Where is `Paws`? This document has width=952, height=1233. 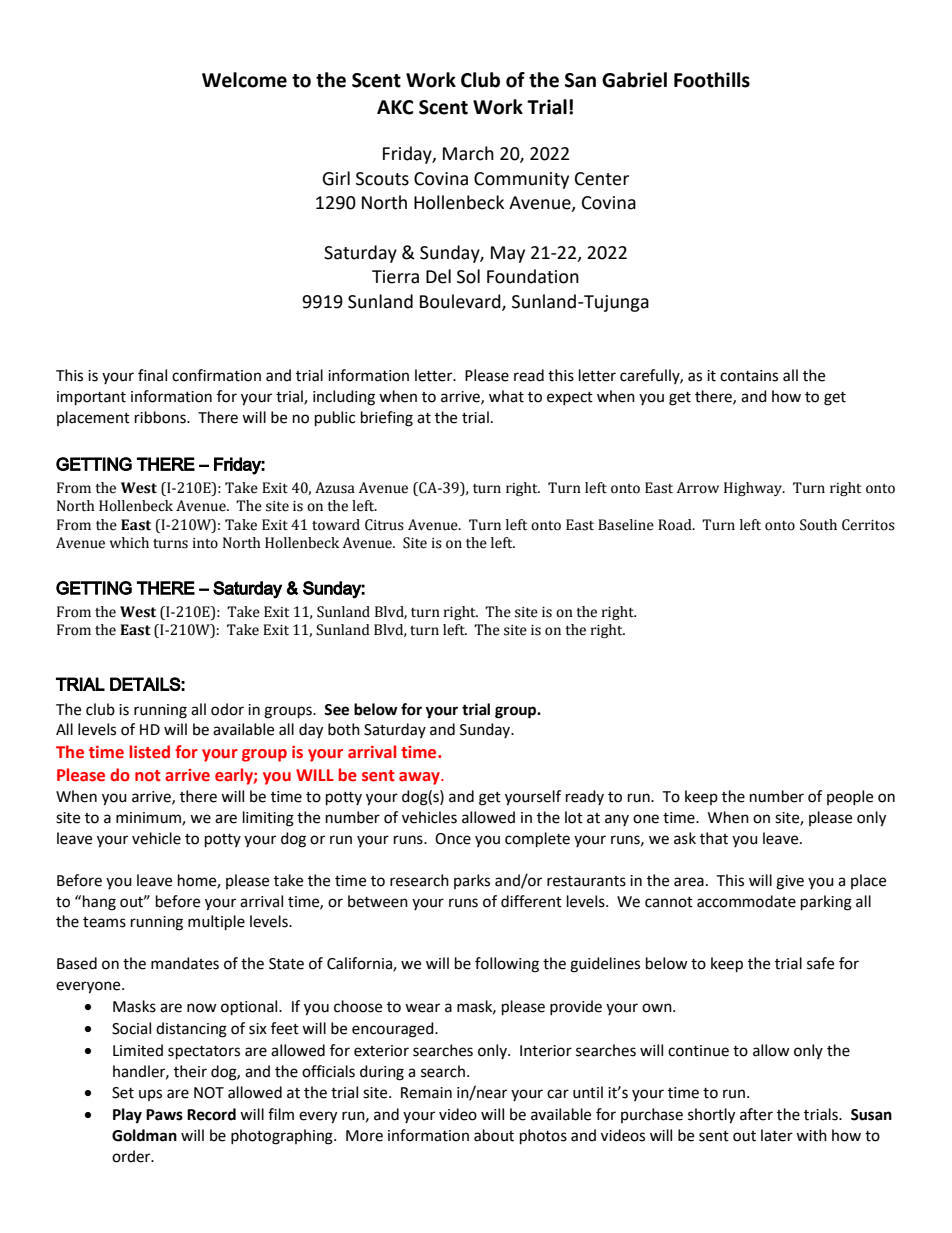 Paws is located at coordinates (164, 1115).
